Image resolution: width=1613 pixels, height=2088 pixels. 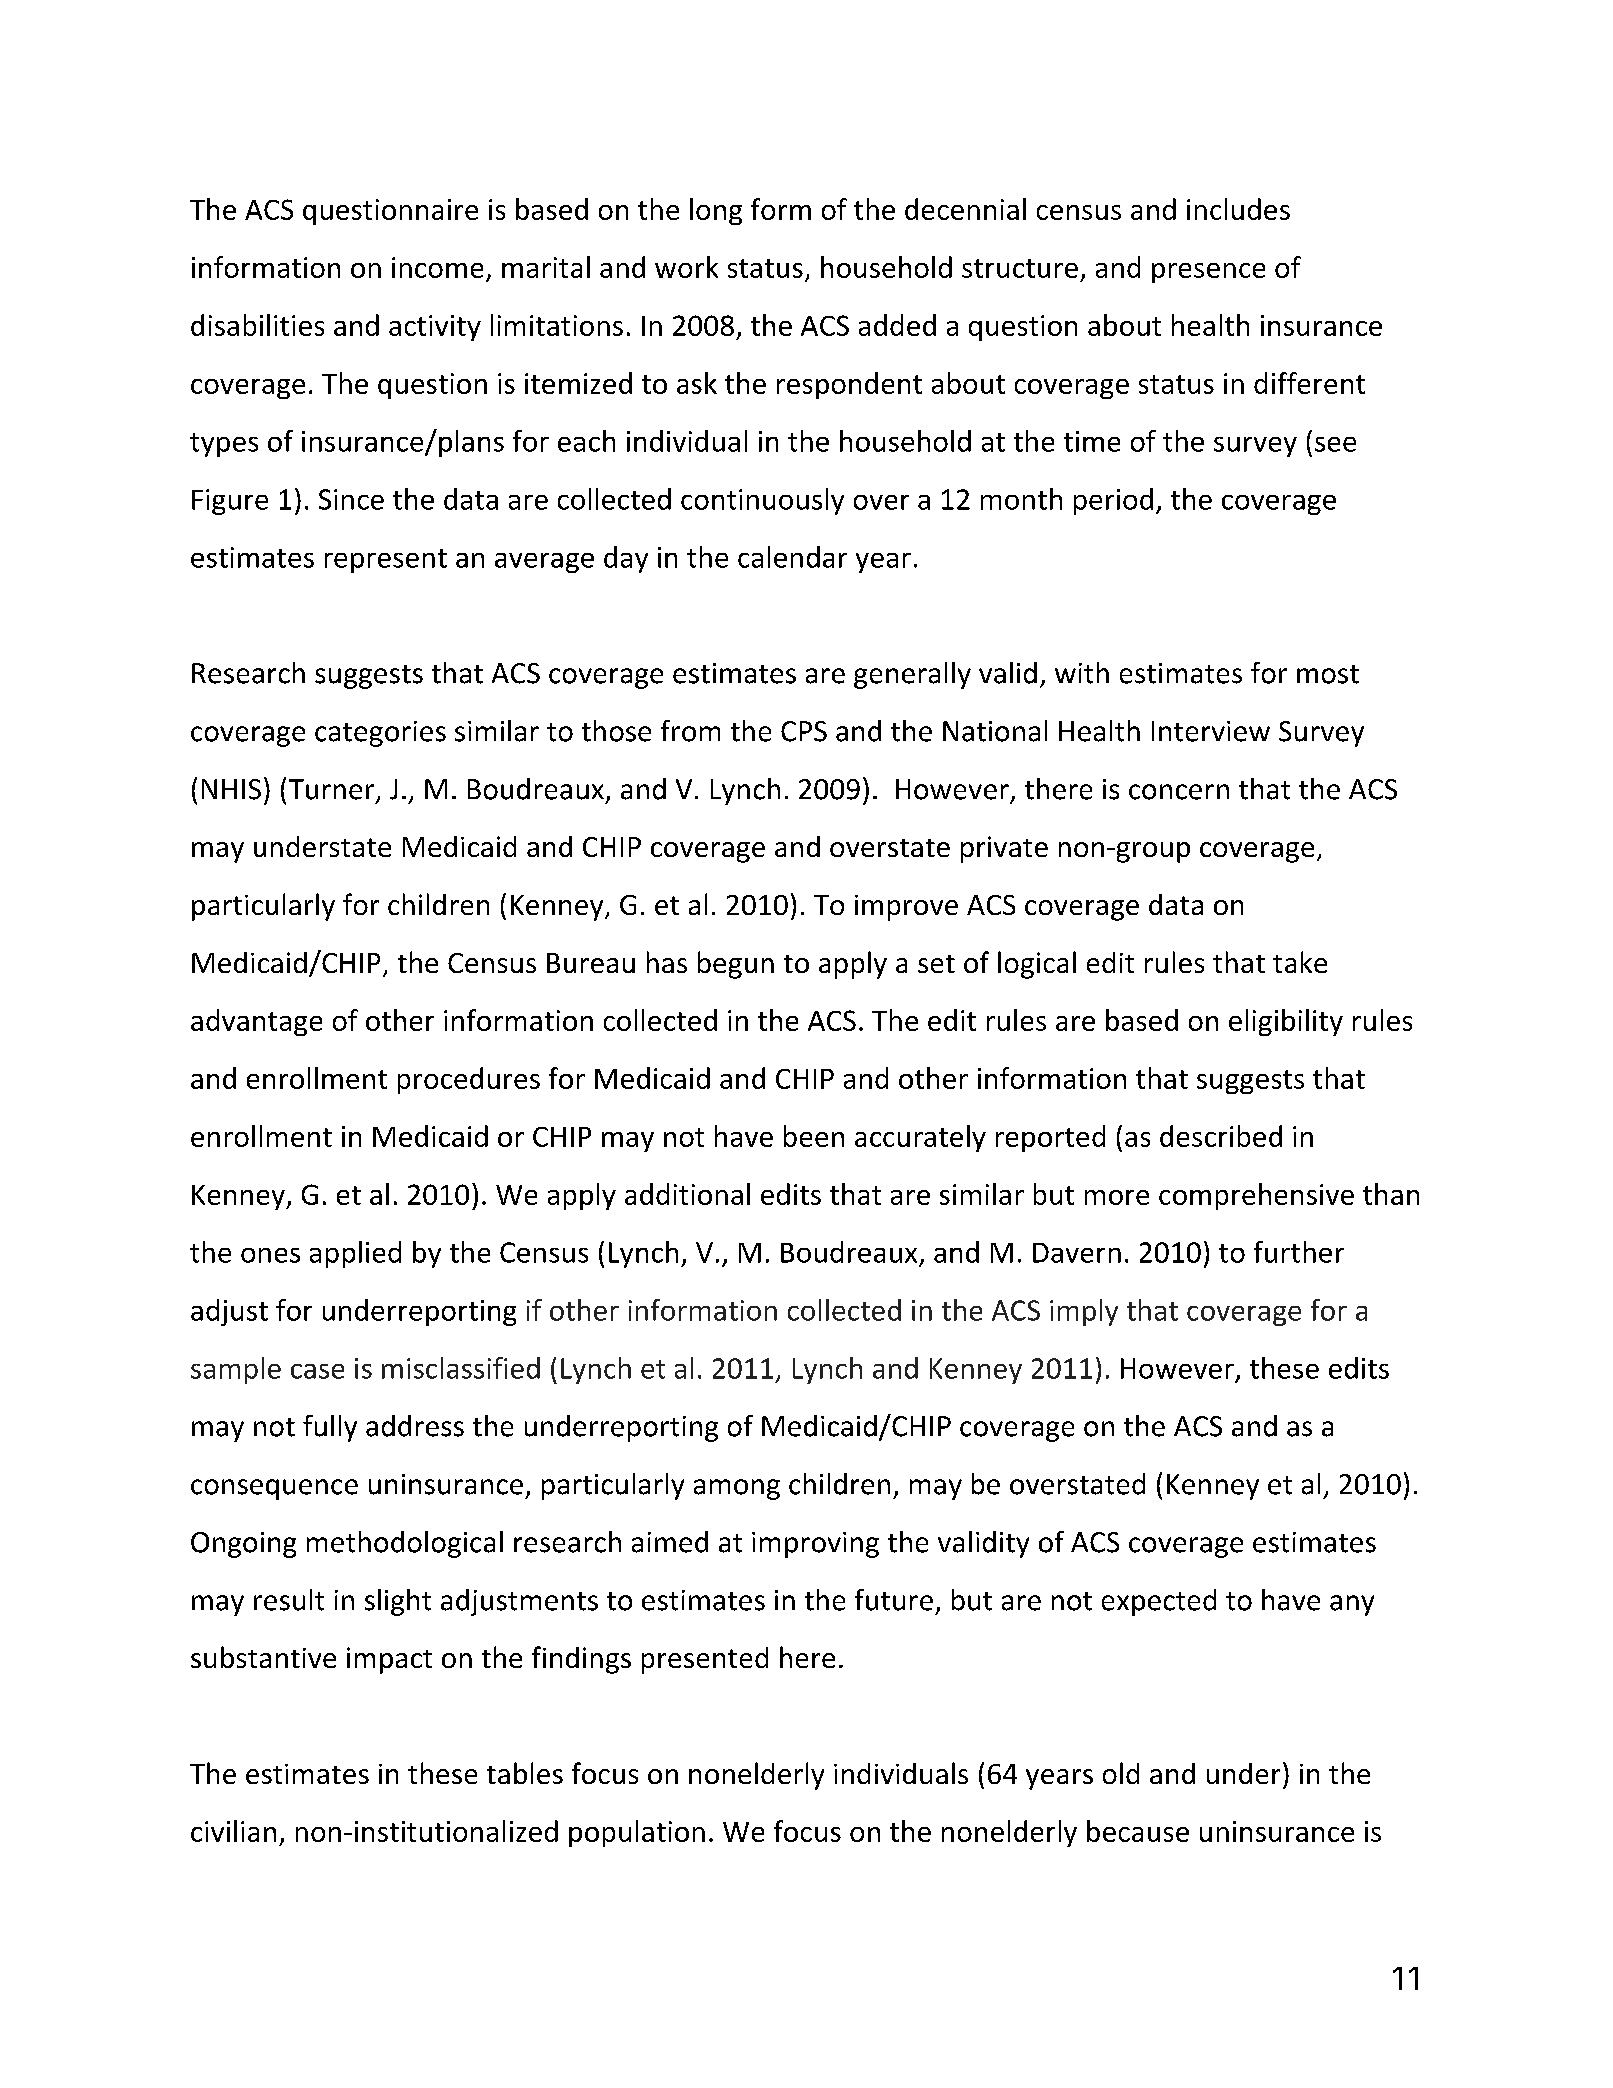 I want to click on civilian, so click(x=233, y=1831).
